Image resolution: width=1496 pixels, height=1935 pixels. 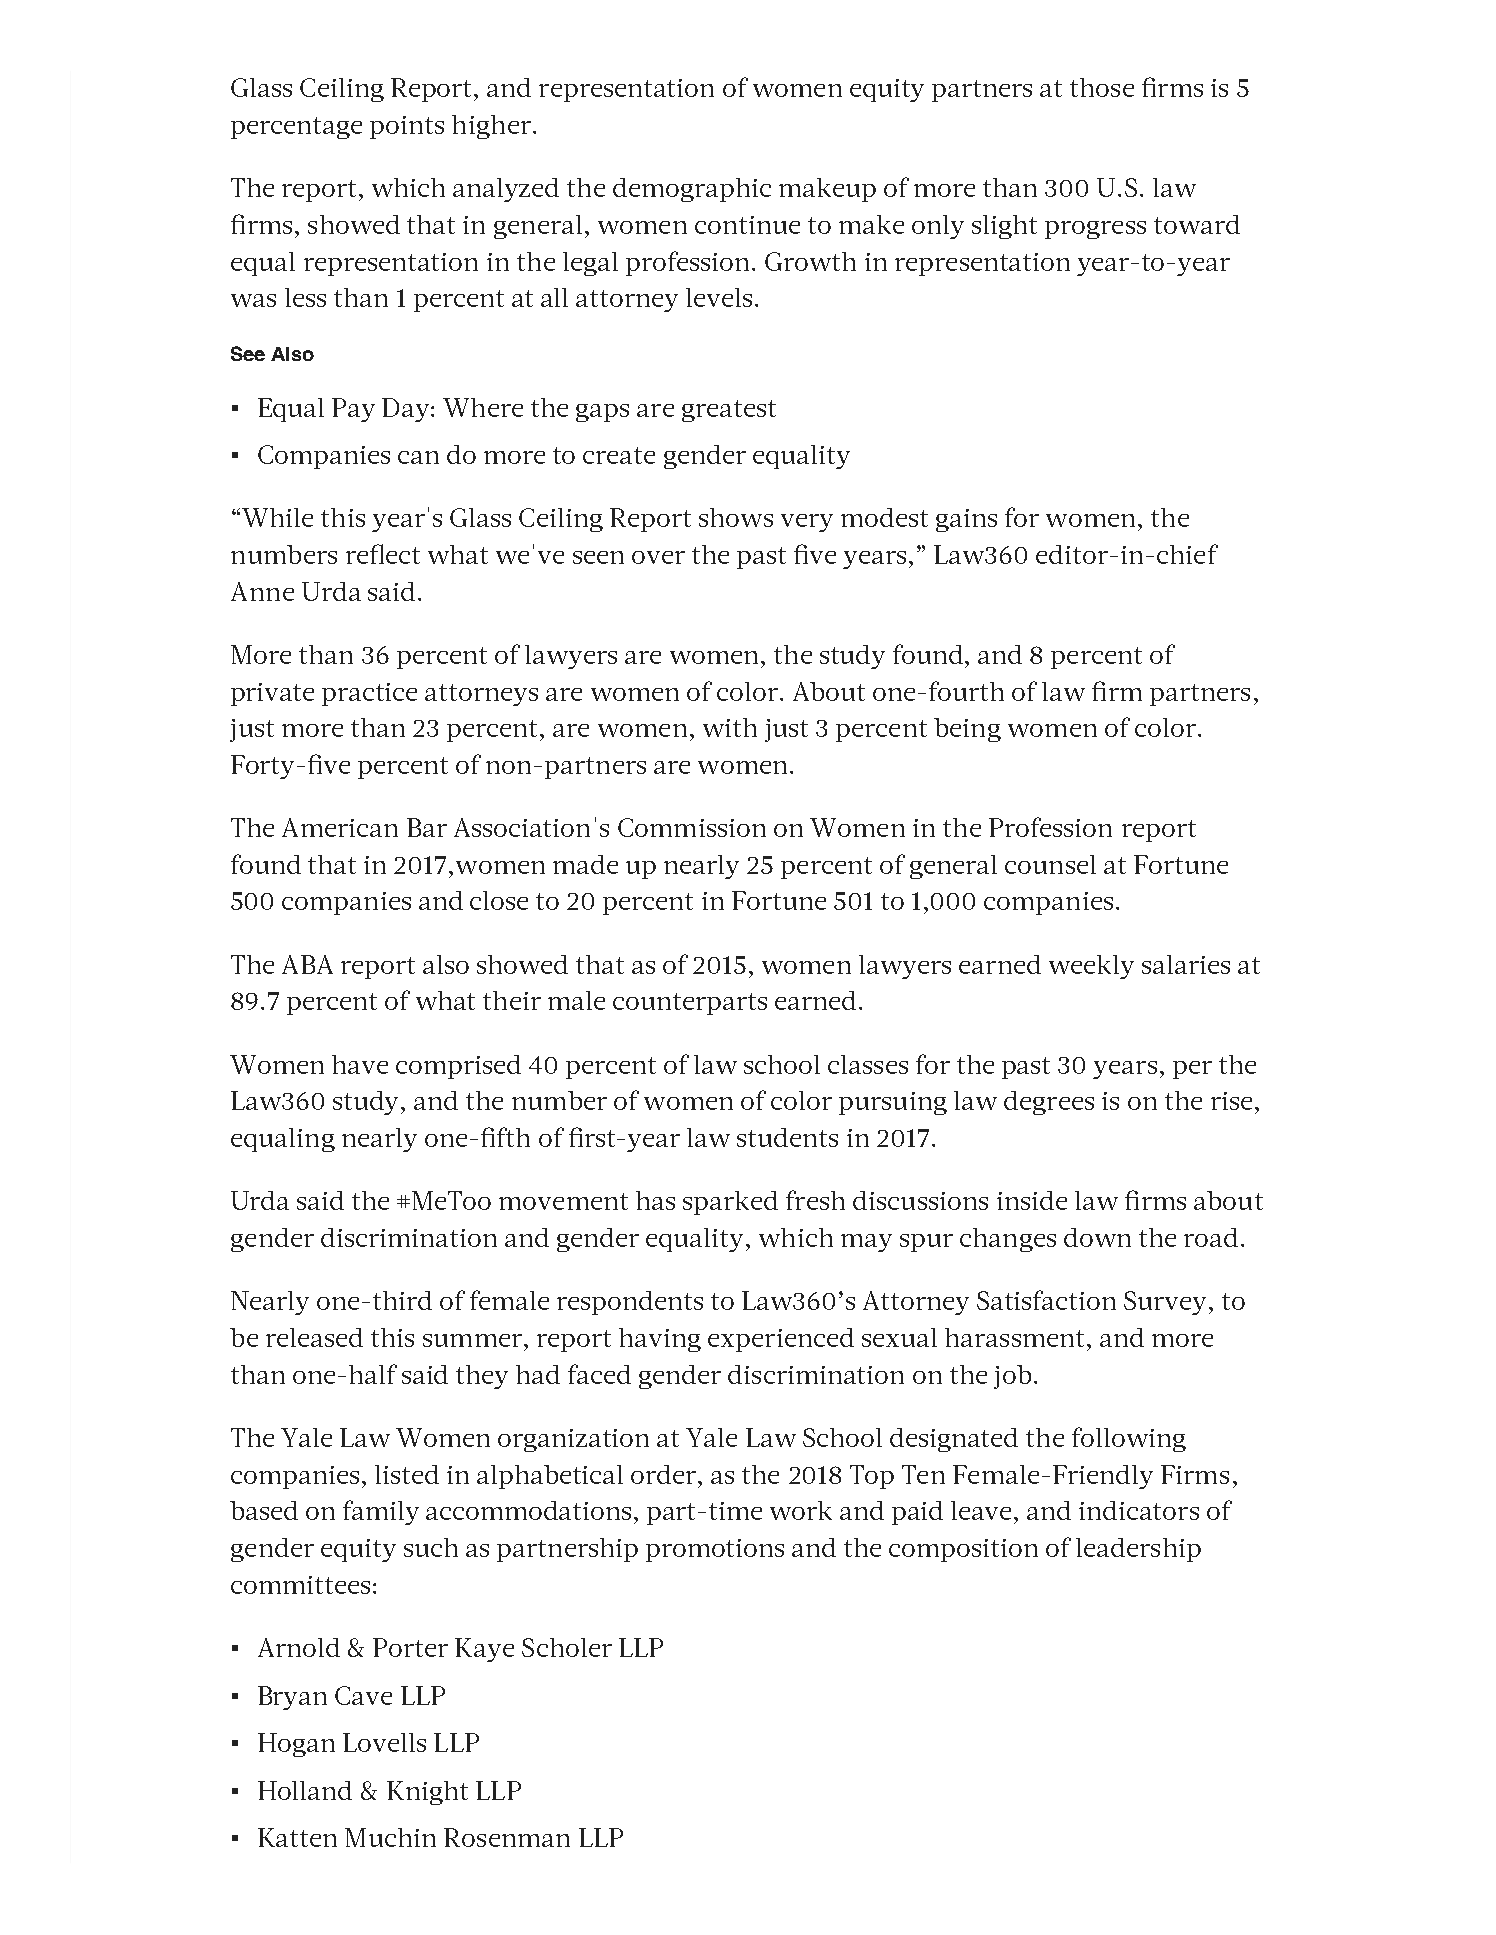 What do you see at coordinates (314, 1337) in the page?
I see `released` at bounding box center [314, 1337].
